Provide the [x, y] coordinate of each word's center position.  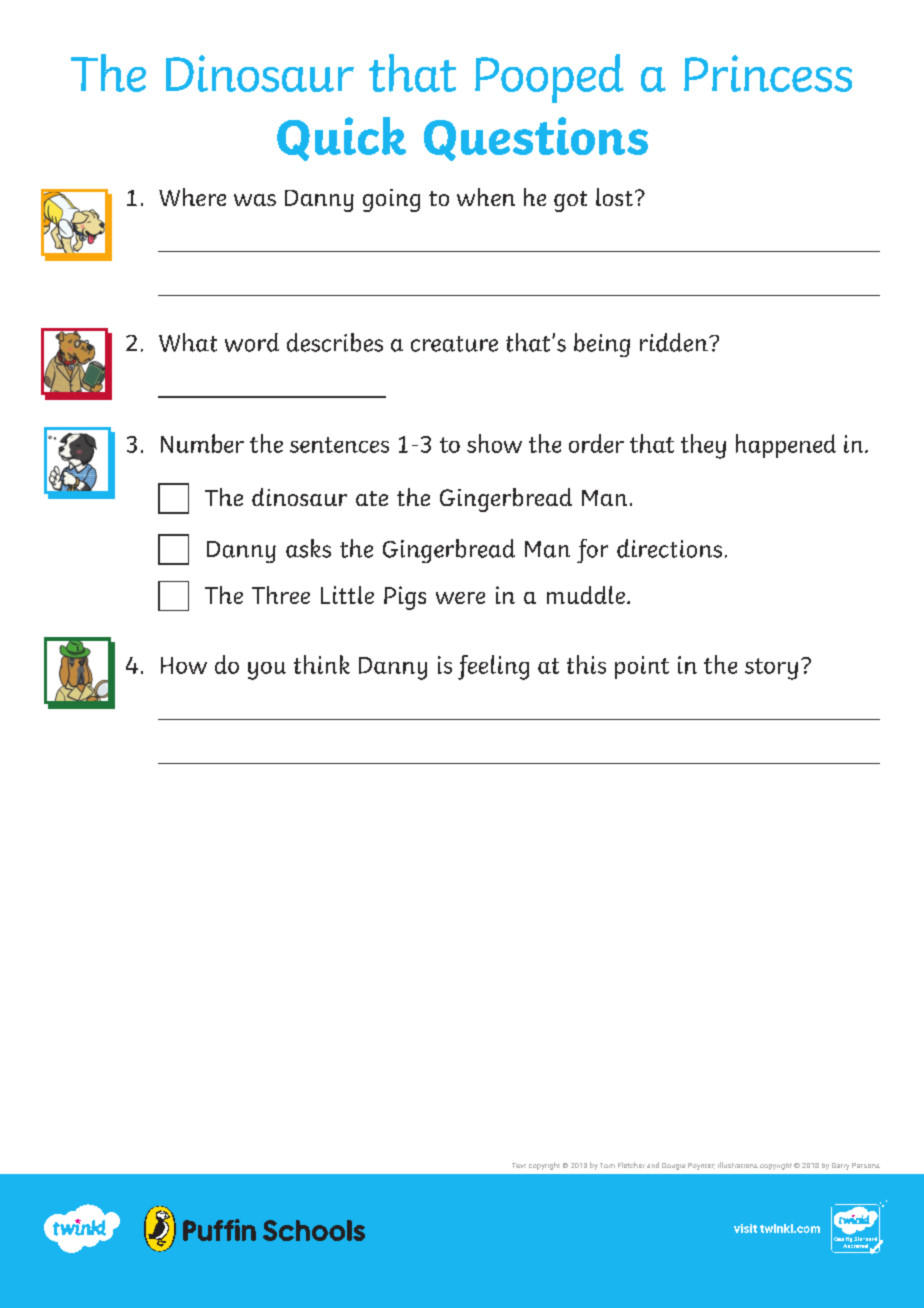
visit [745, 1228]
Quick [341, 139]
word [252, 342]
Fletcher [631, 1165]
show [494, 443]
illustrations [738, 1165]
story [771, 669]
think [322, 664]
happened [786, 446]
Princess [768, 73]
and [653, 1165]
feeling [493, 667]
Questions [536, 139]
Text [519, 1165]
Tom [607, 1165]
